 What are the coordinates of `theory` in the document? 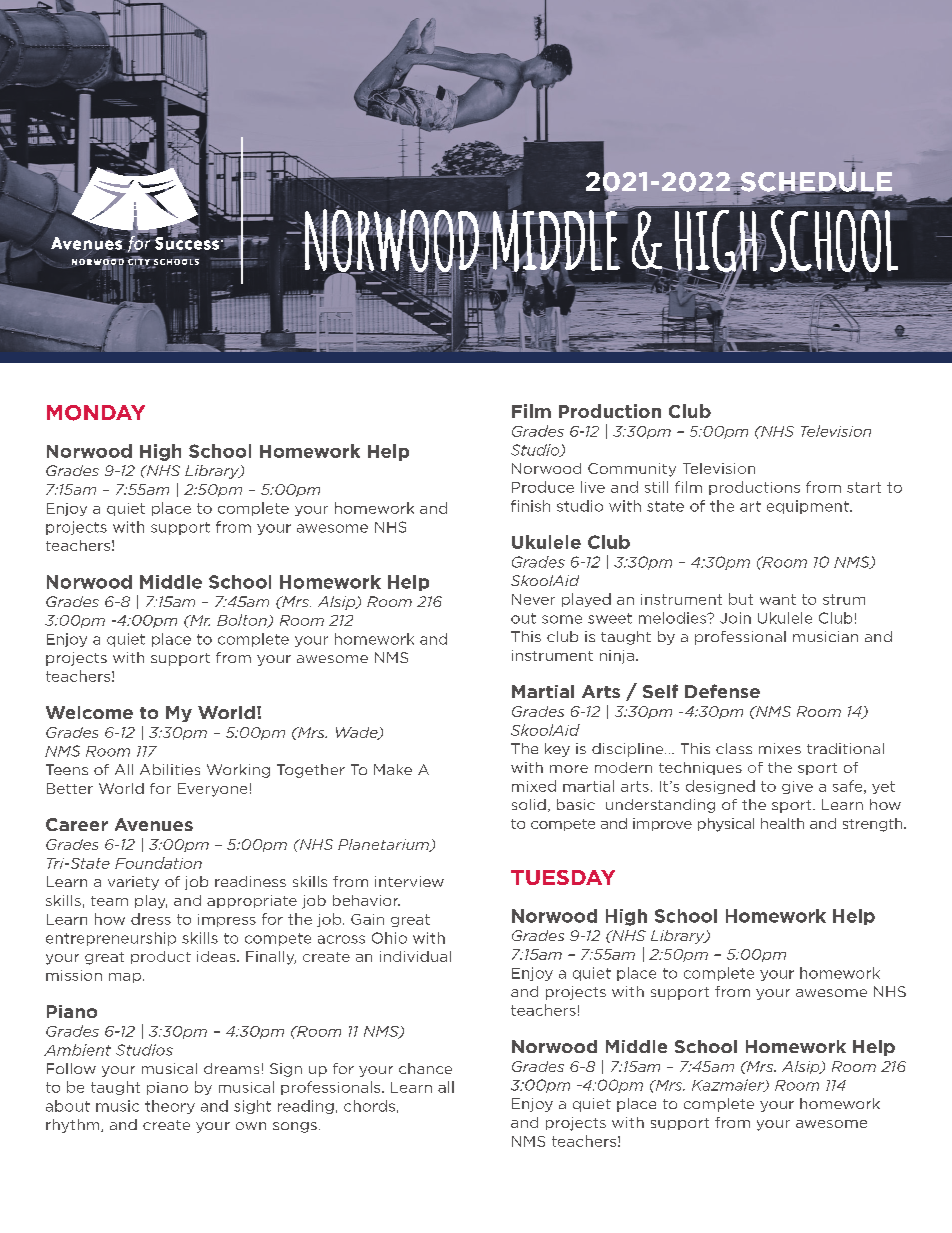 It's located at (170, 1107).
